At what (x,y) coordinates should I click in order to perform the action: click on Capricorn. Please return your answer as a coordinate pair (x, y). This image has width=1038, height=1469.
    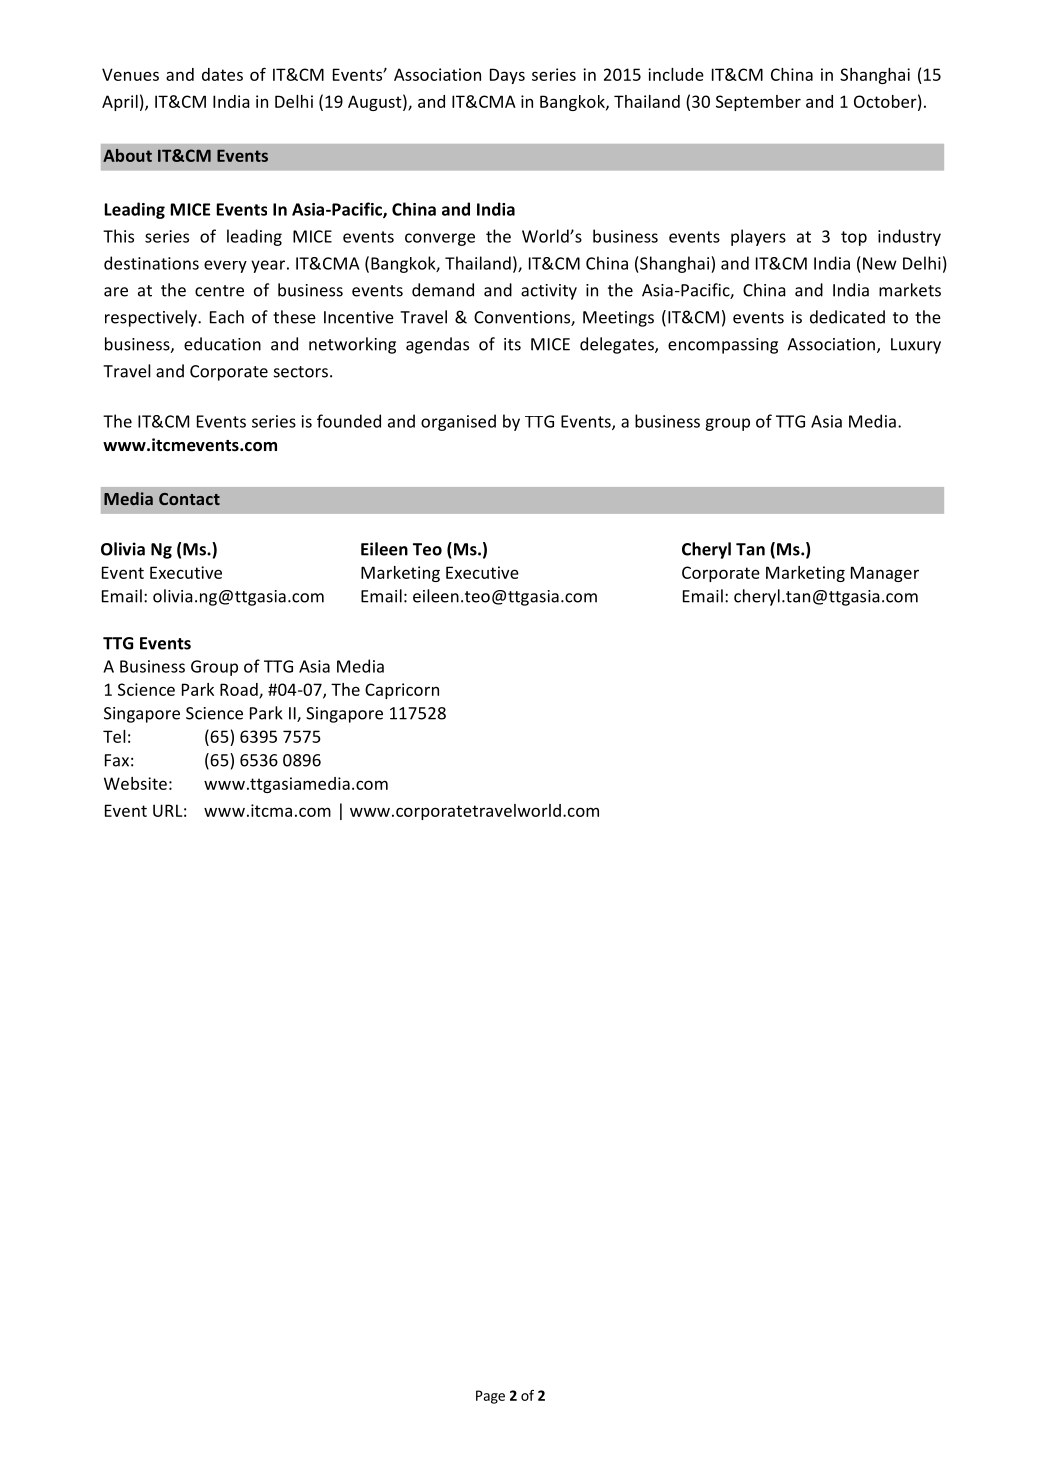
    Looking at the image, I should click on (402, 691).
